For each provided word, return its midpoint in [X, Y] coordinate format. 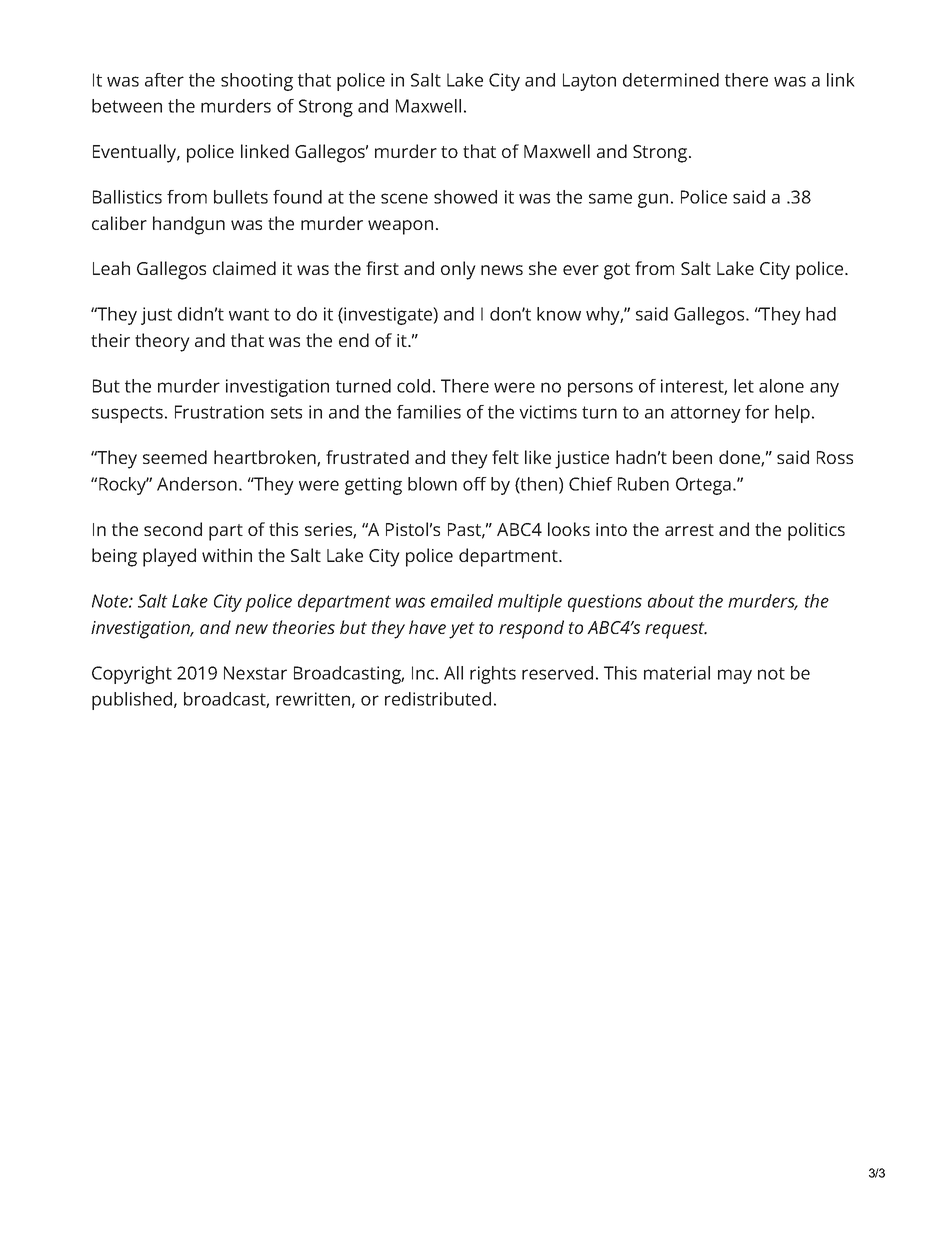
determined [671, 80]
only [458, 270]
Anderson [197, 484]
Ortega [703, 486]
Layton [589, 82]
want [249, 314]
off [475, 484]
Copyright [132, 675]
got [617, 271]
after [164, 80]
